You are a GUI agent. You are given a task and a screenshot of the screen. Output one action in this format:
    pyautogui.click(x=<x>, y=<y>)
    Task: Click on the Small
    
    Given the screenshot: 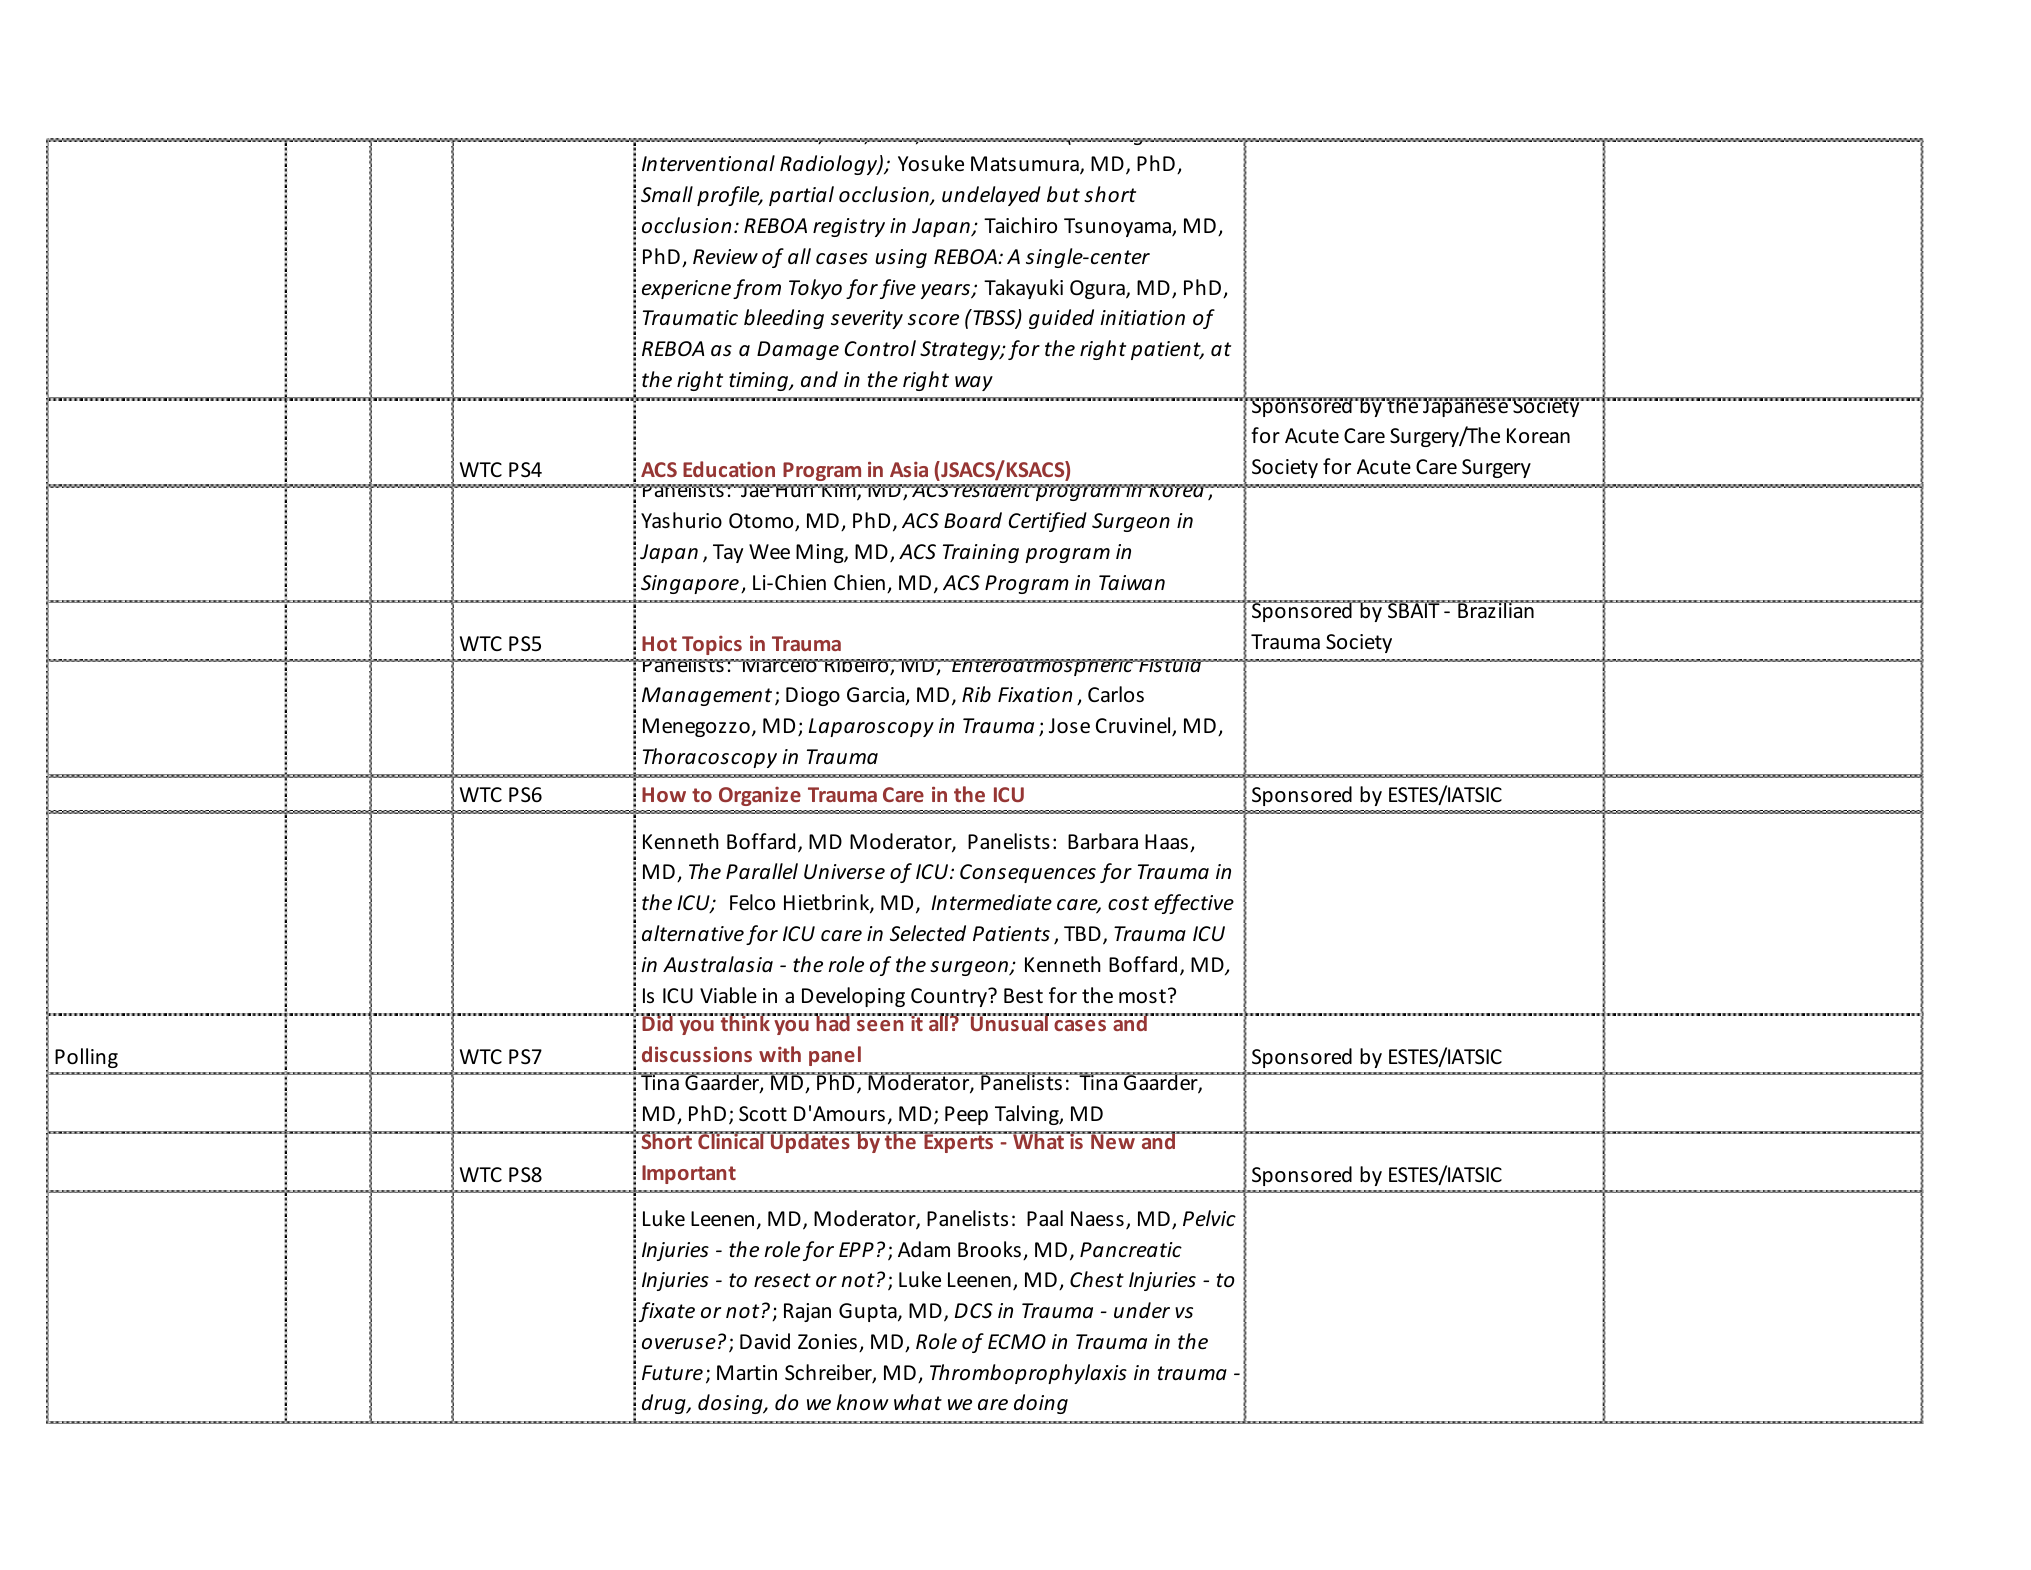 What is the action you would take?
    pyautogui.click(x=667, y=194)
